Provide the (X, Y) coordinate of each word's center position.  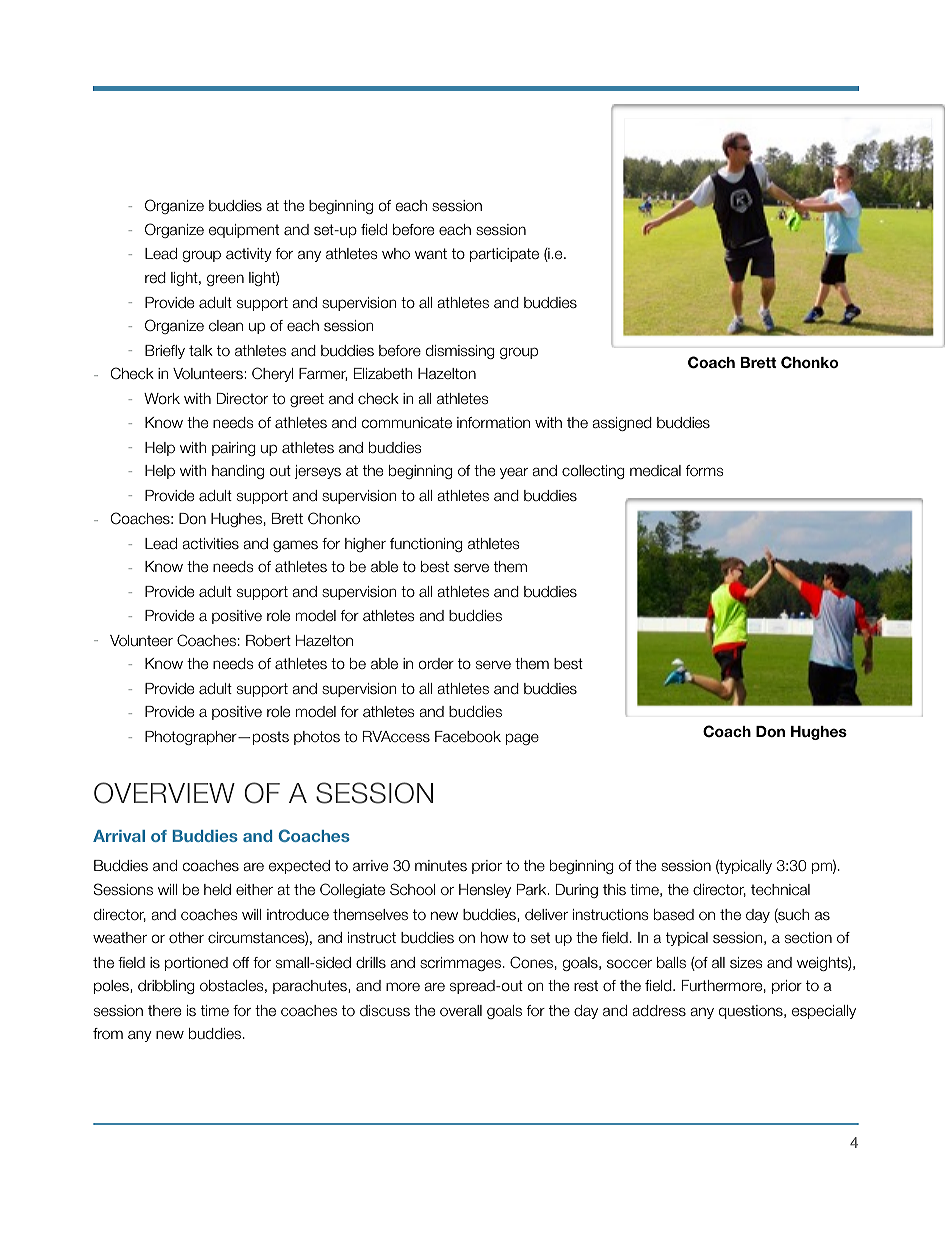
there (164, 1011)
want (431, 253)
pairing (234, 449)
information (493, 423)
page (522, 739)
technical (780, 889)
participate (504, 255)
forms (704, 470)
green (225, 280)
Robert (268, 640)
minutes (441, 865)
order (436, 664)
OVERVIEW (164, 793)
